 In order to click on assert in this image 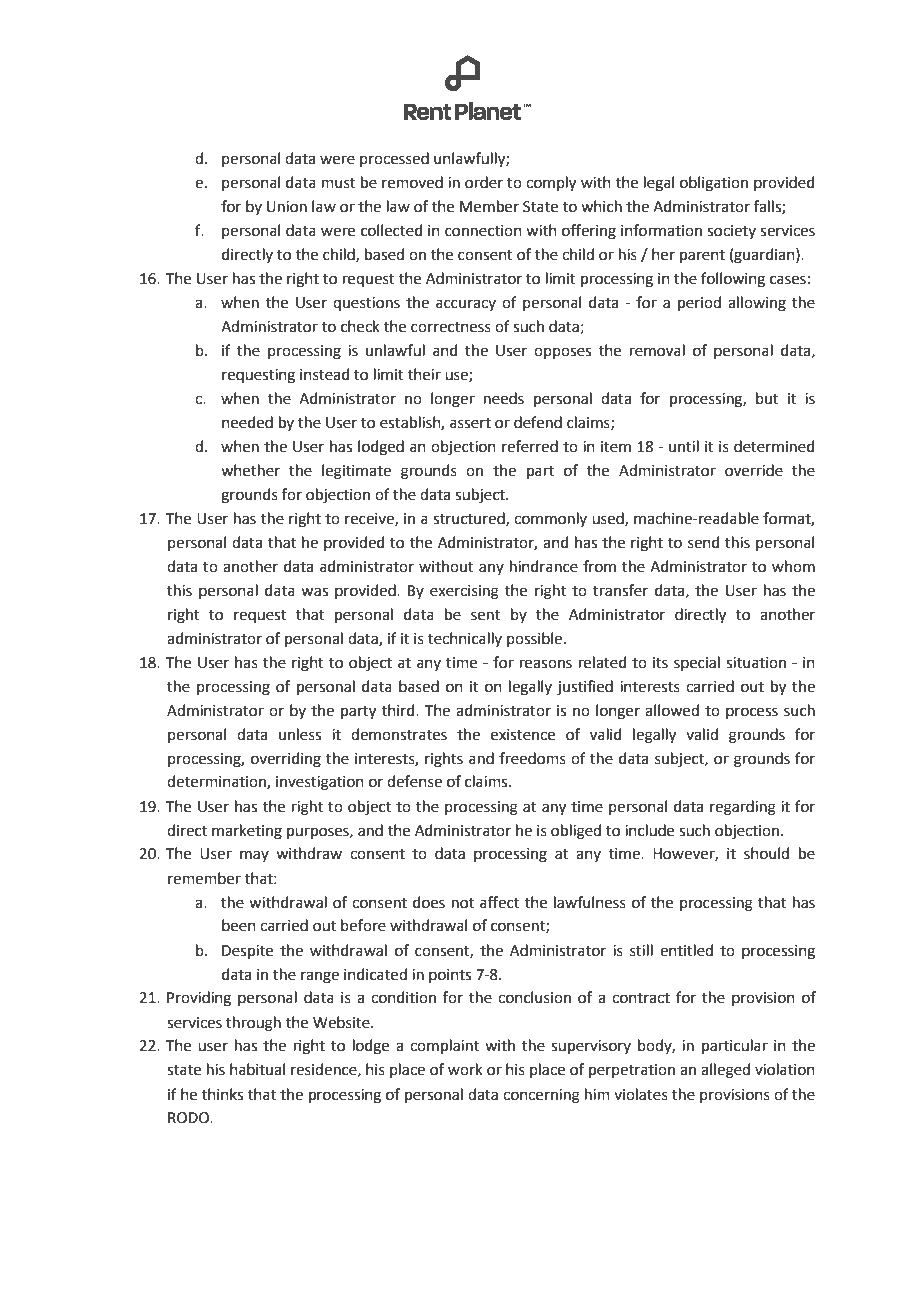, I will do `click(470, 423)`.
